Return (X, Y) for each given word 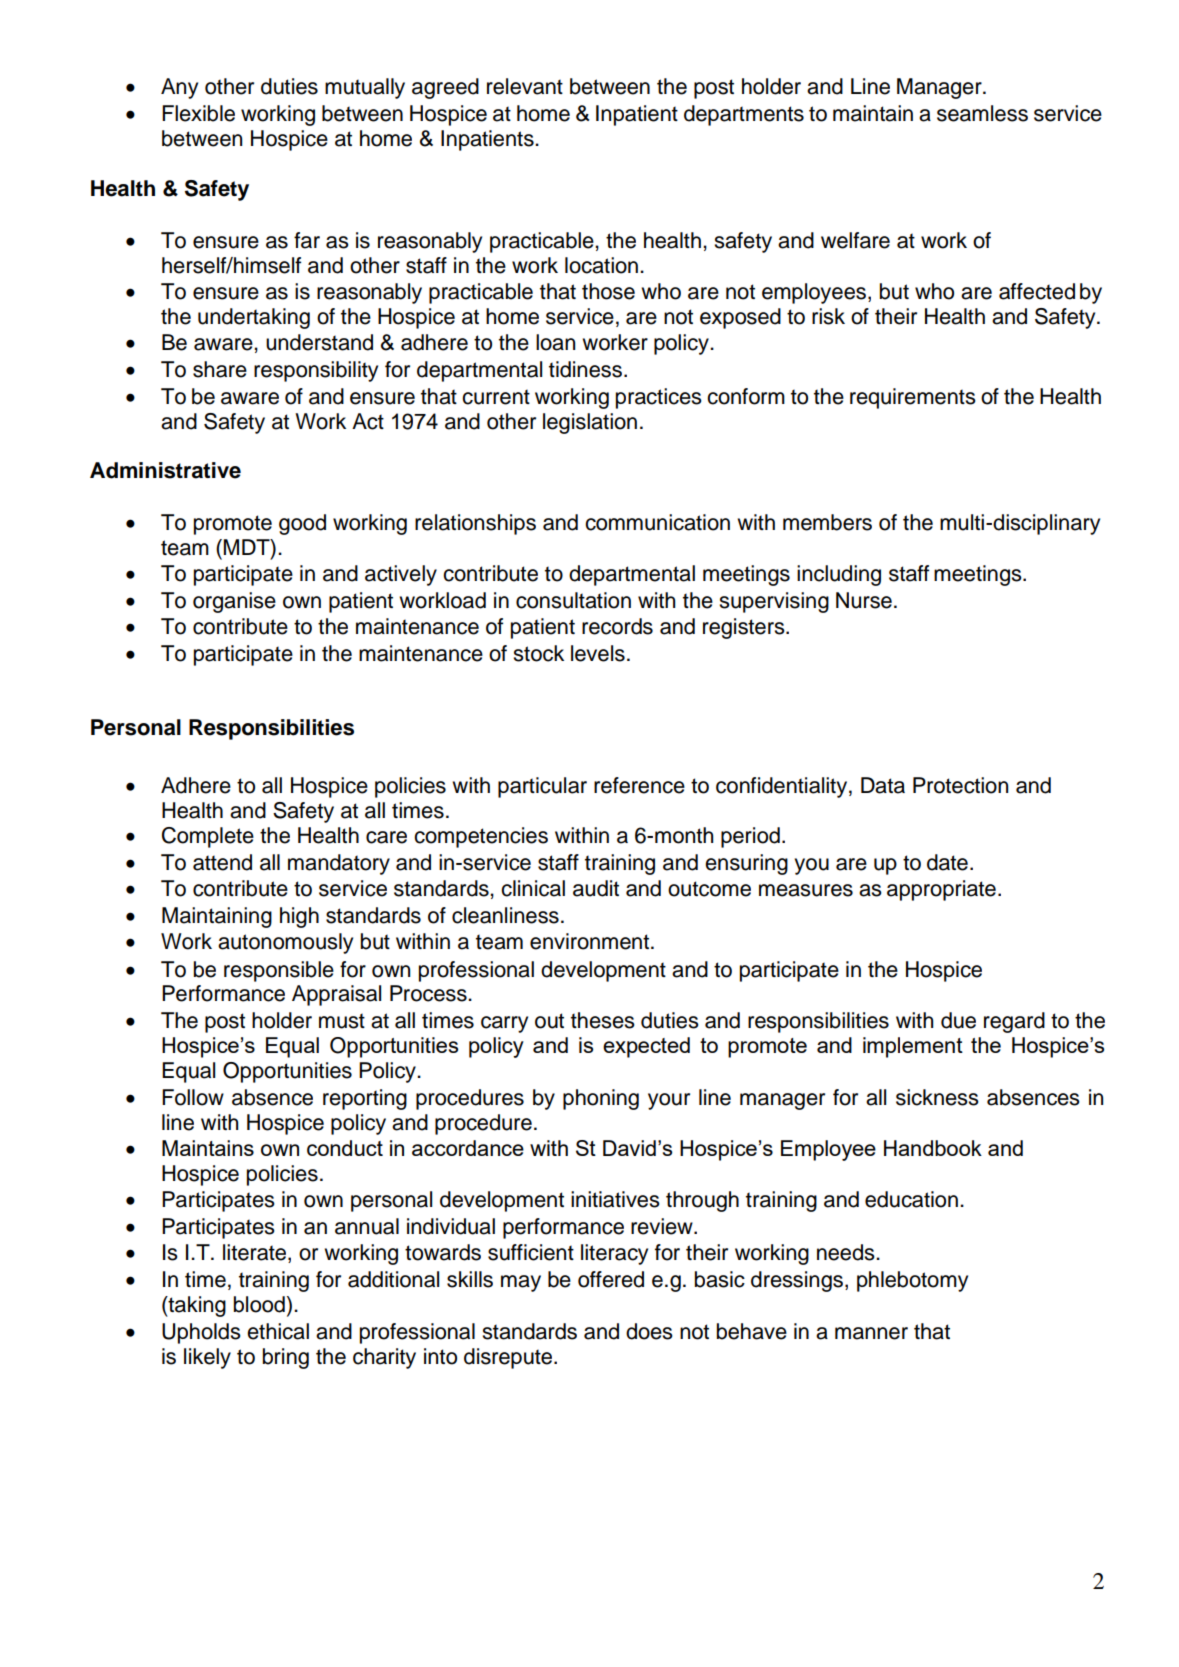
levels (598, 653)
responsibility (316, 371)
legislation (590, 423)
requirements (913, 398)
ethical (278, 1331)
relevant (525, 86)
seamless (982, 113)
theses (603, 1020)
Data (883, 785)
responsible (279, 971)
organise (234, 602)
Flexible (198, 113)
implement (913, 1047)
